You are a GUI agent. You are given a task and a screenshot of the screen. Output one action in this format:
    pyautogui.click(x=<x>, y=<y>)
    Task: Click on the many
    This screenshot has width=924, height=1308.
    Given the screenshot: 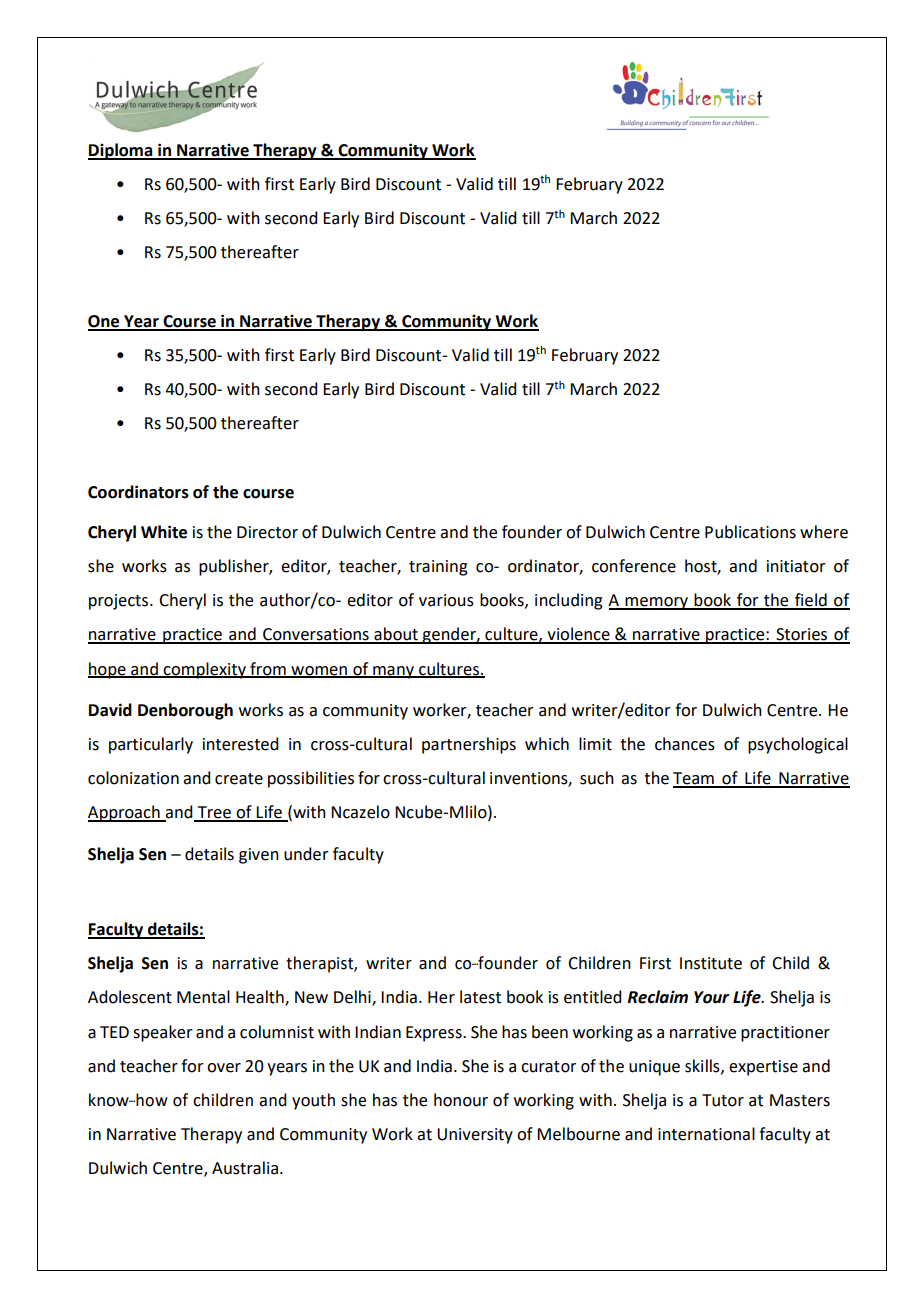 What is the action you would take?
    pyautogui.click(x=394, y=672)
